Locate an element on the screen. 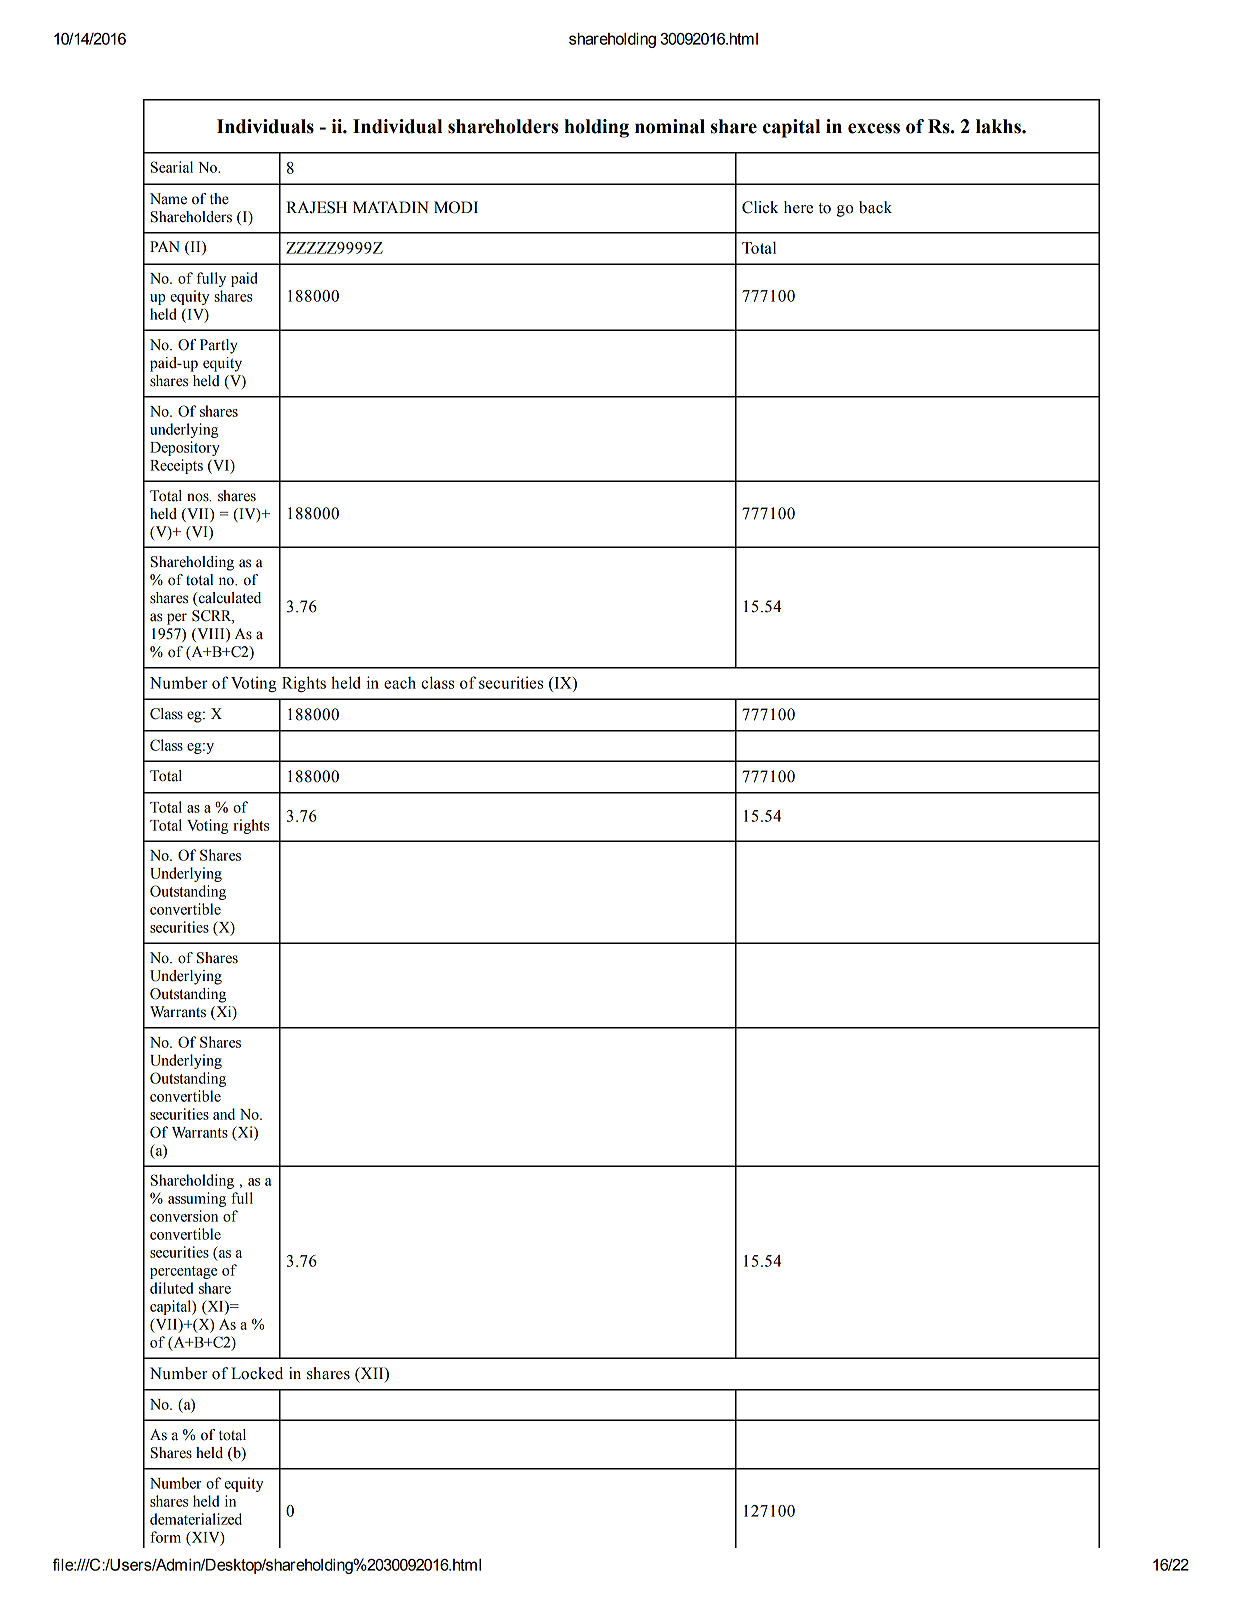 Image resolution: width=1241 pixels, height=1605 pixels. Locked is located at coordinates (257, 1373).
